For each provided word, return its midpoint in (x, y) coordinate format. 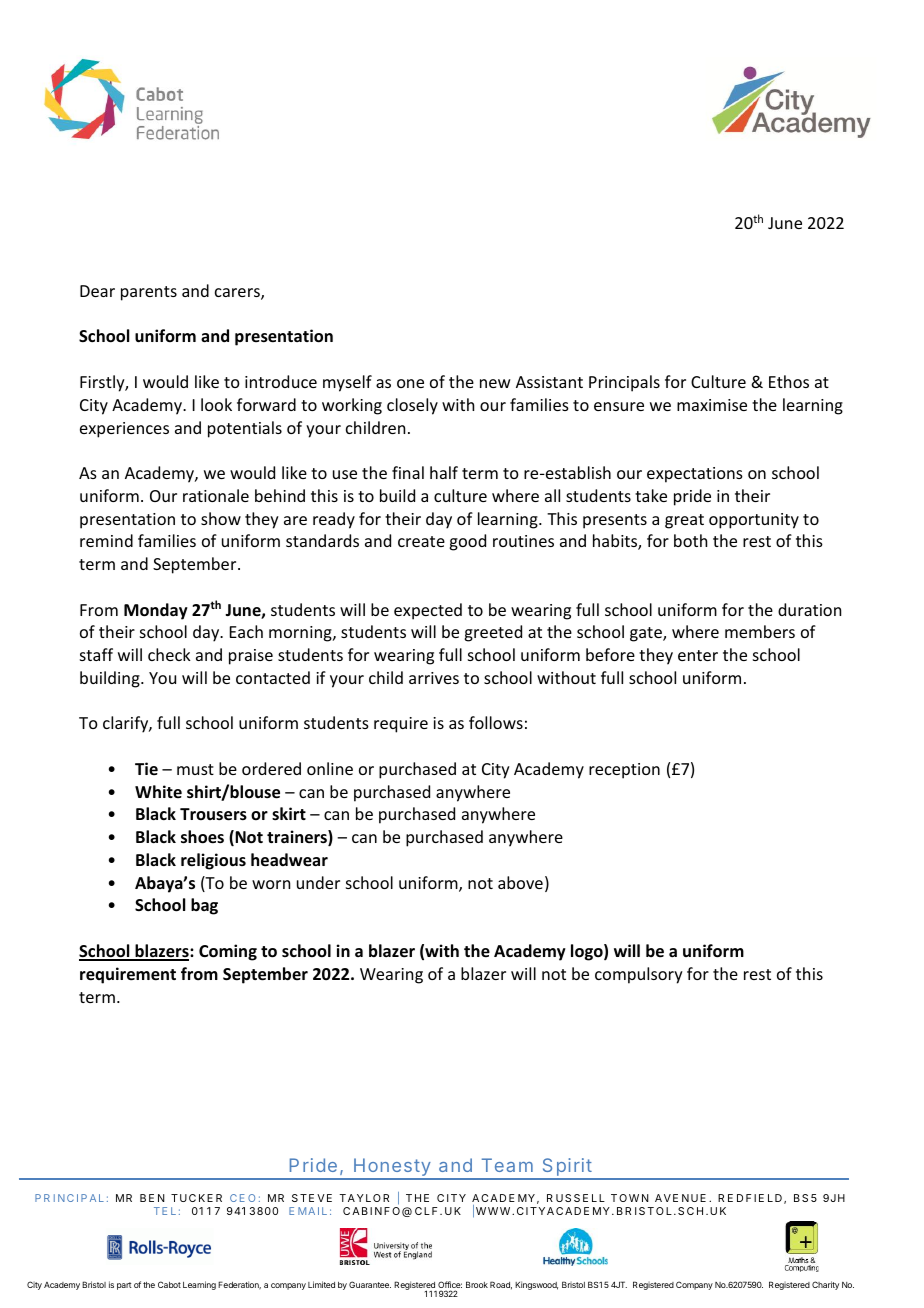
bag (204, 906)
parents (149, 293)
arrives (434, 678)
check (169, 654)
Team (507, 1165)
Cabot (169, 1284)
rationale (216, 495)
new (495, 383)
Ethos (789, 381)
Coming (228, 952)
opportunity (754, 521)
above (520, 882)
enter (698, 655)
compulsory (639, 975)
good (467, 542)
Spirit (566, 1168)
